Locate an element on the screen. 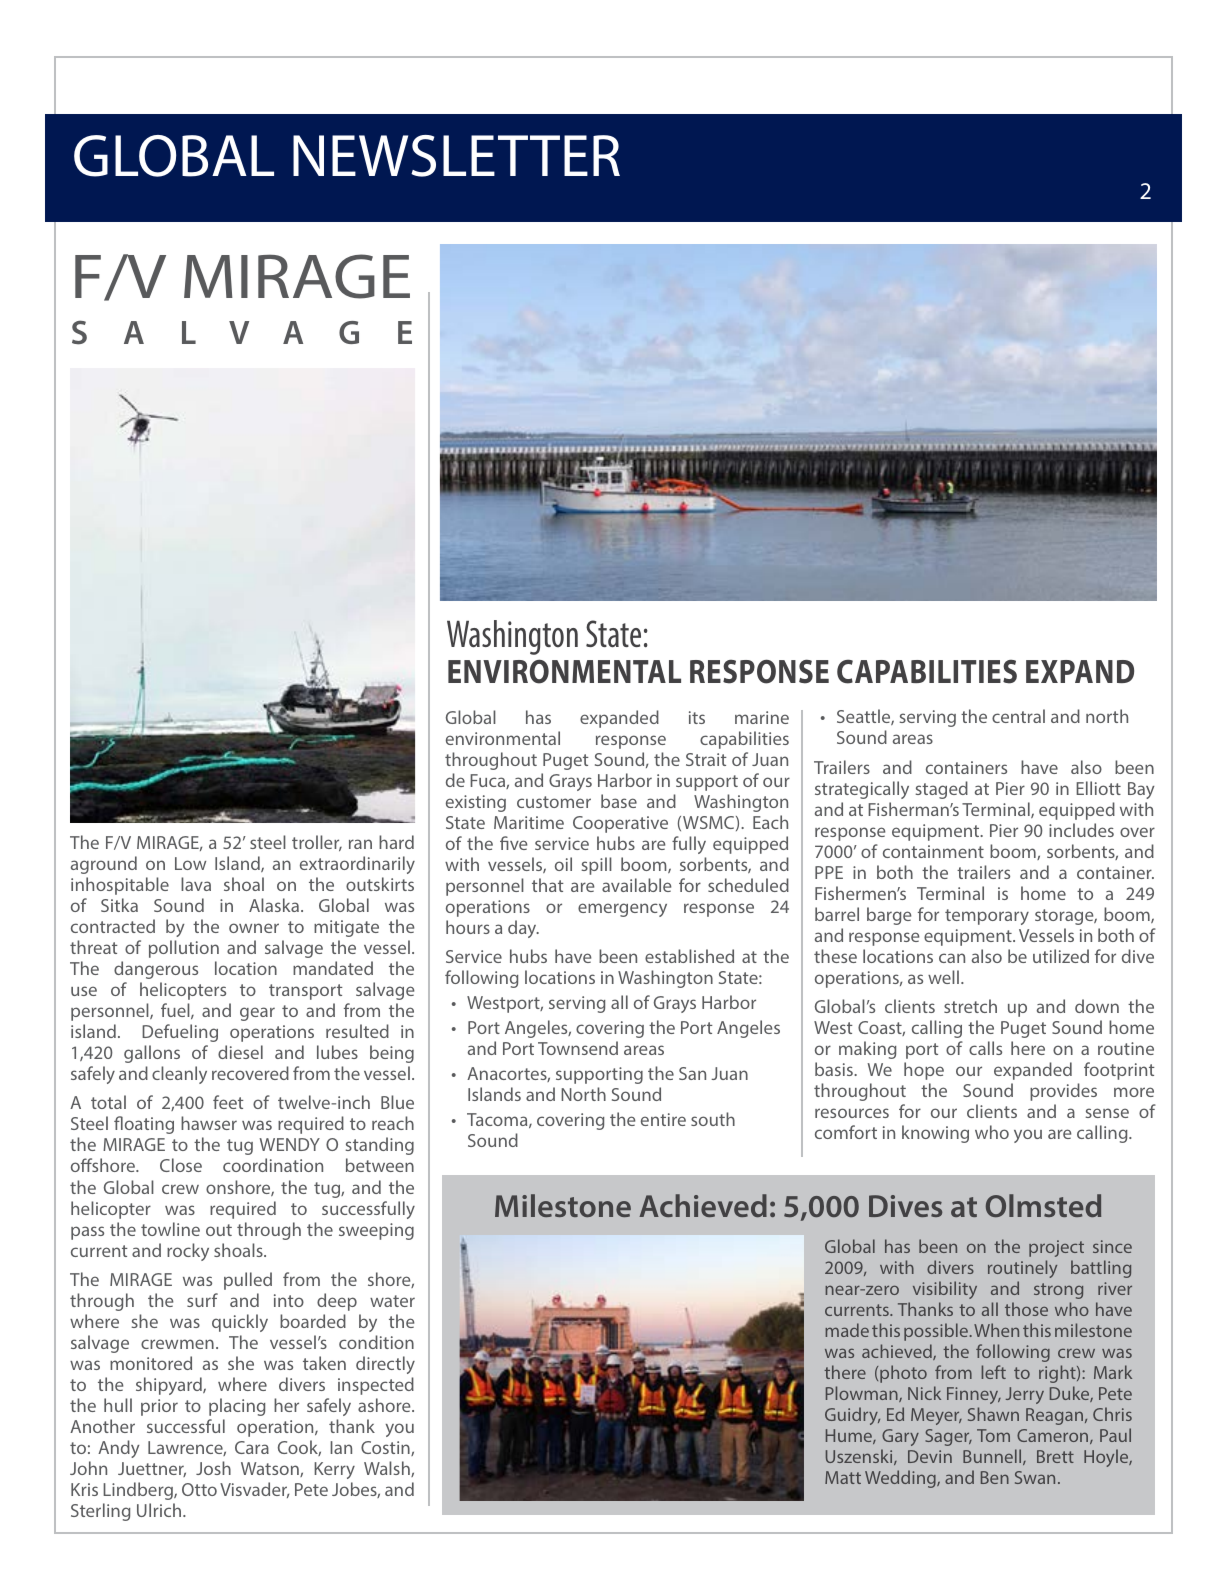 This screenshot has width=1227, height=1587. its is located at coordinates (697, 717).
